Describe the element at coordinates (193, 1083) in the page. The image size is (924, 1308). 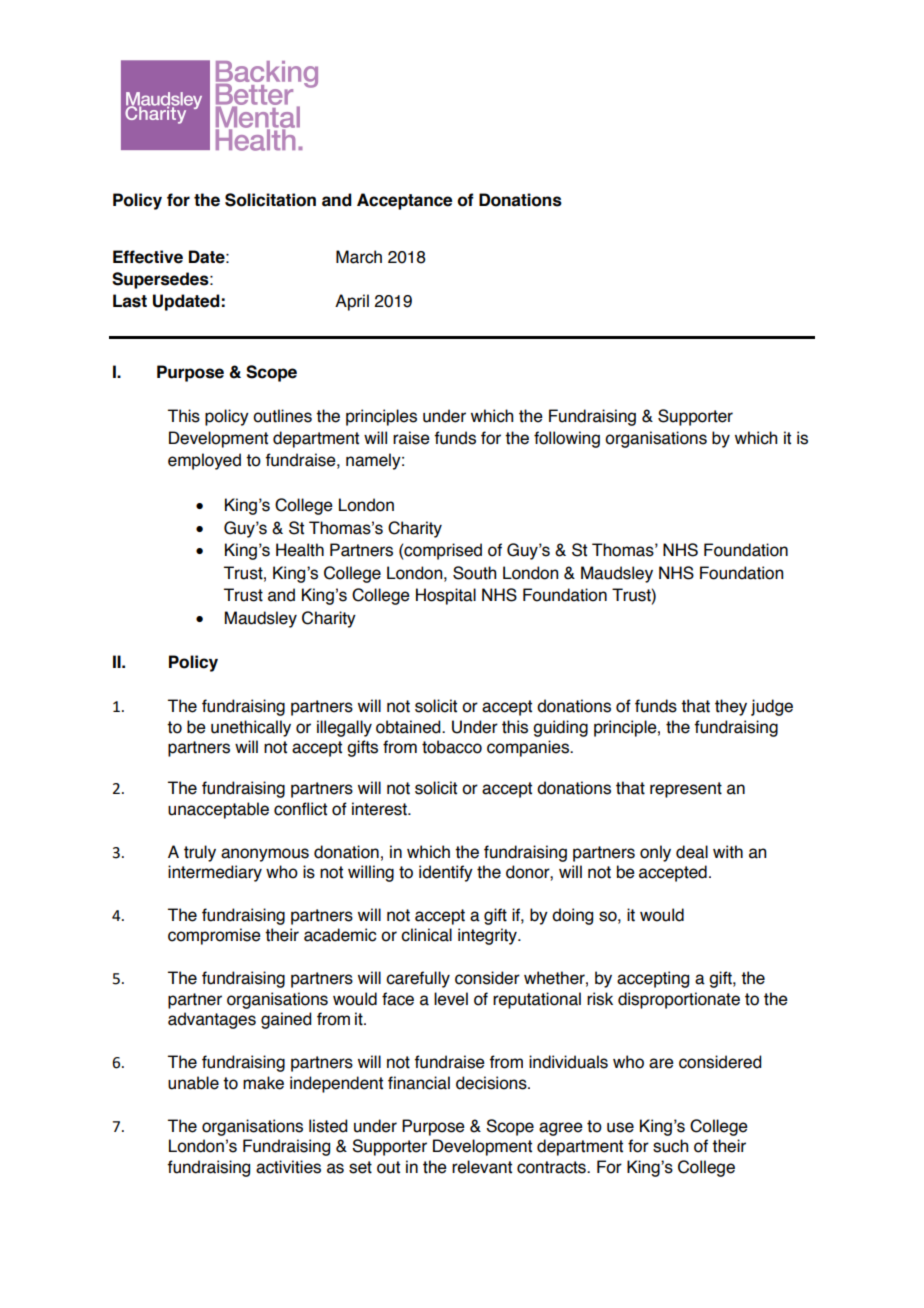
I see `unable` at that location.
